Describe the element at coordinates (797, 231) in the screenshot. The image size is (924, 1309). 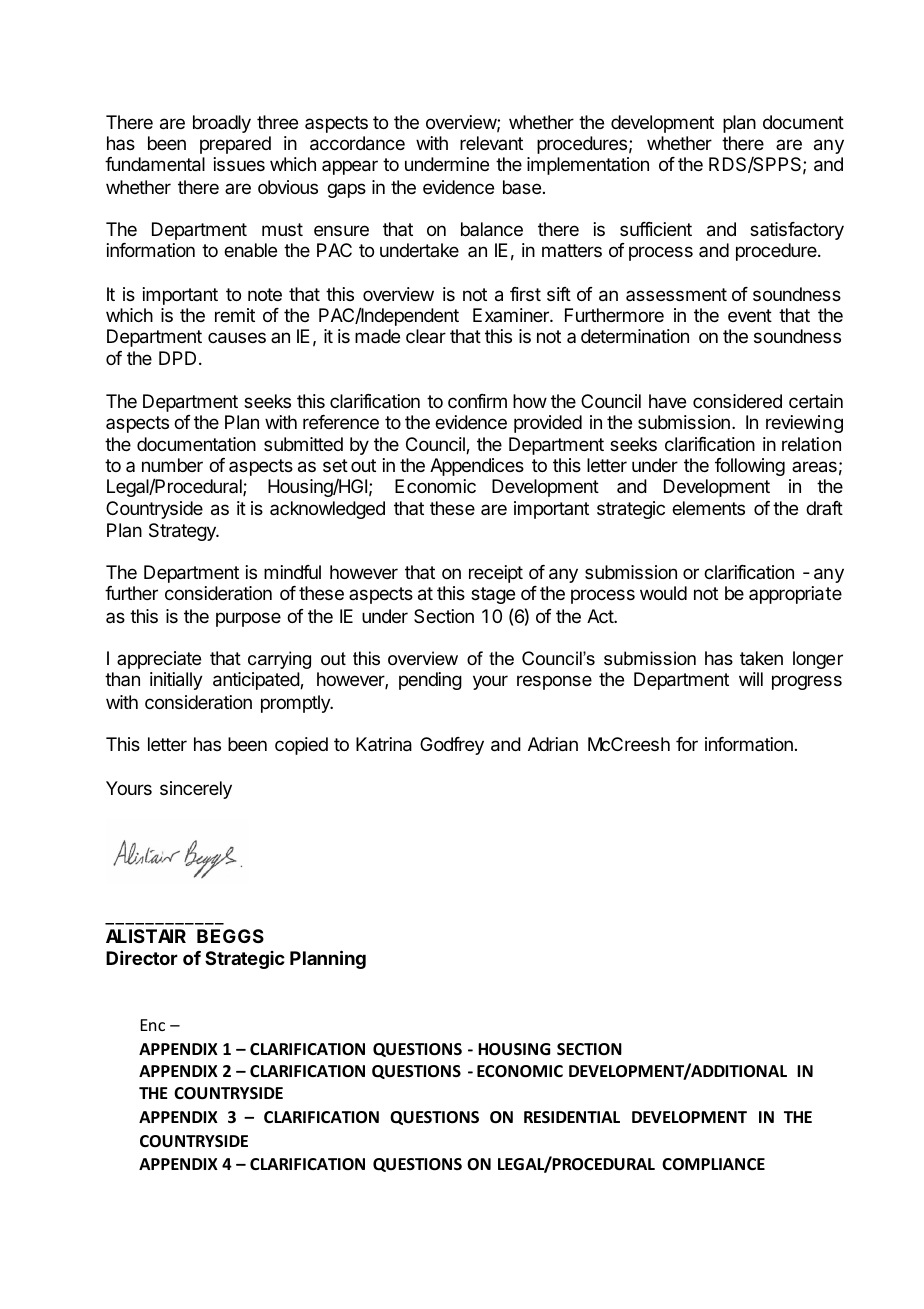
I see `satisfactory` at that location.
